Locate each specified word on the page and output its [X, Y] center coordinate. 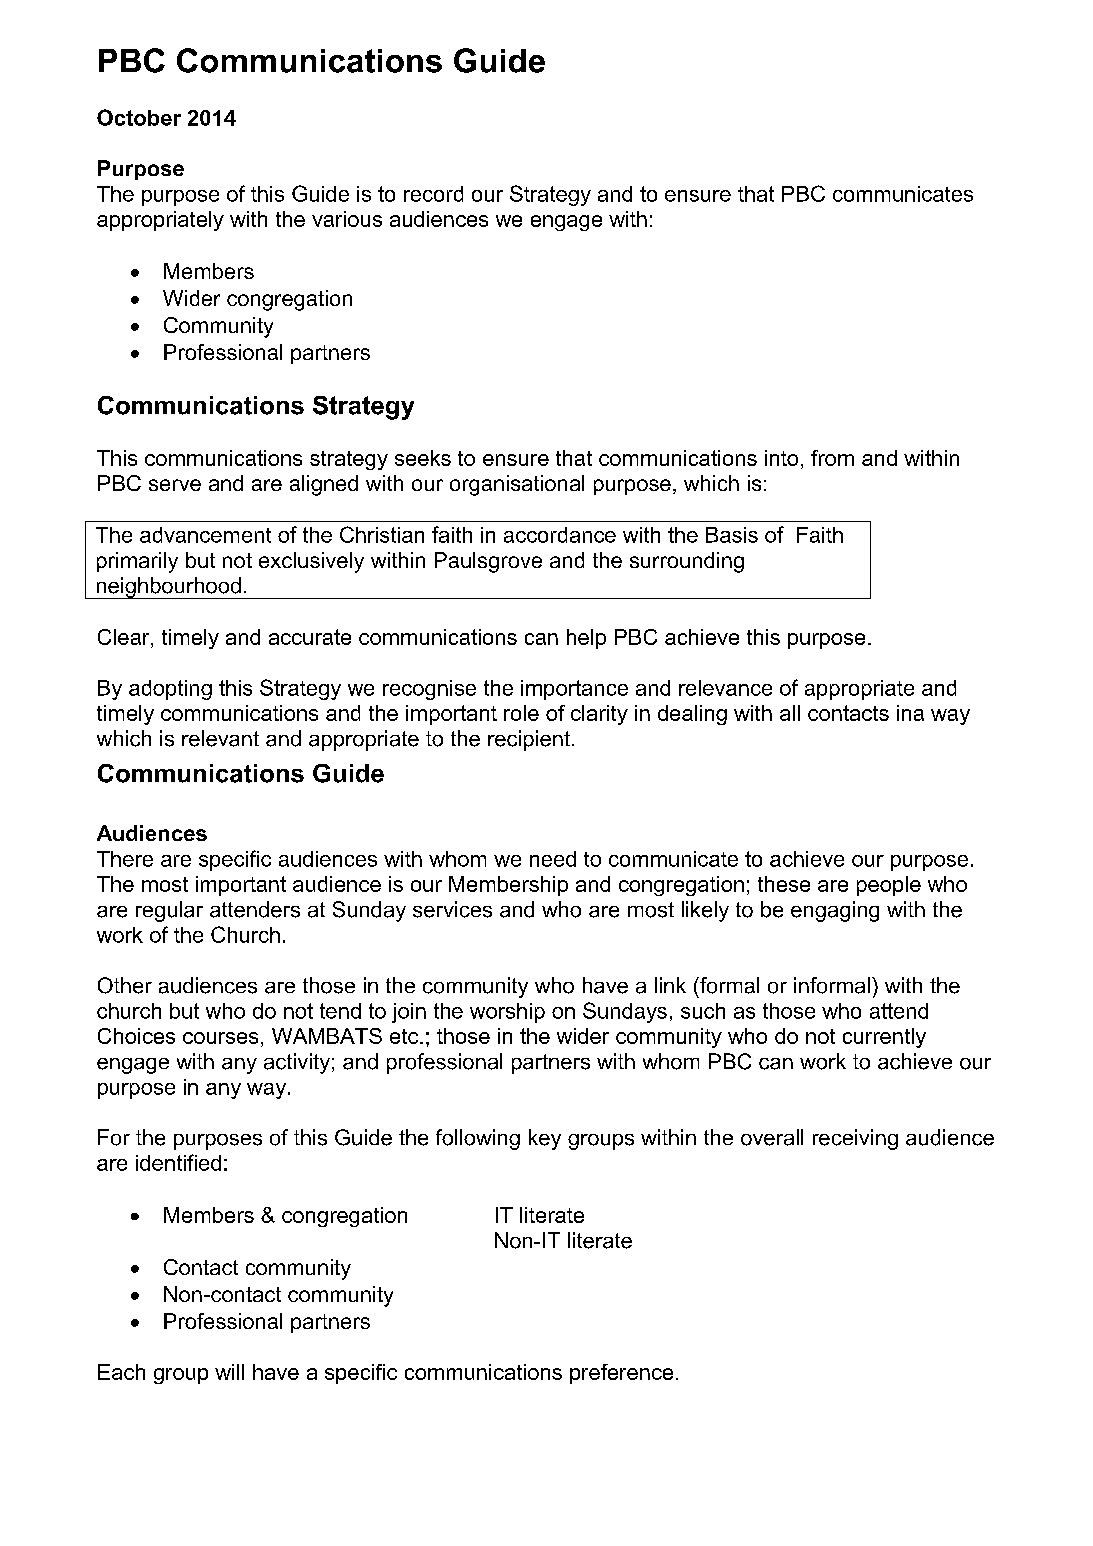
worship [507, 1013]
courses [220, 1038]
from [832, 458]
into [781, 458]
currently [884, 1038]
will [229, 1372]
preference [621, 1374]
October [139, 117]
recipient [529, 740]
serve [175, 485]
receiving [855, 1139]
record [433, 194]
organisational [517, 485]
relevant [220, 738]
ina [910, 713]
